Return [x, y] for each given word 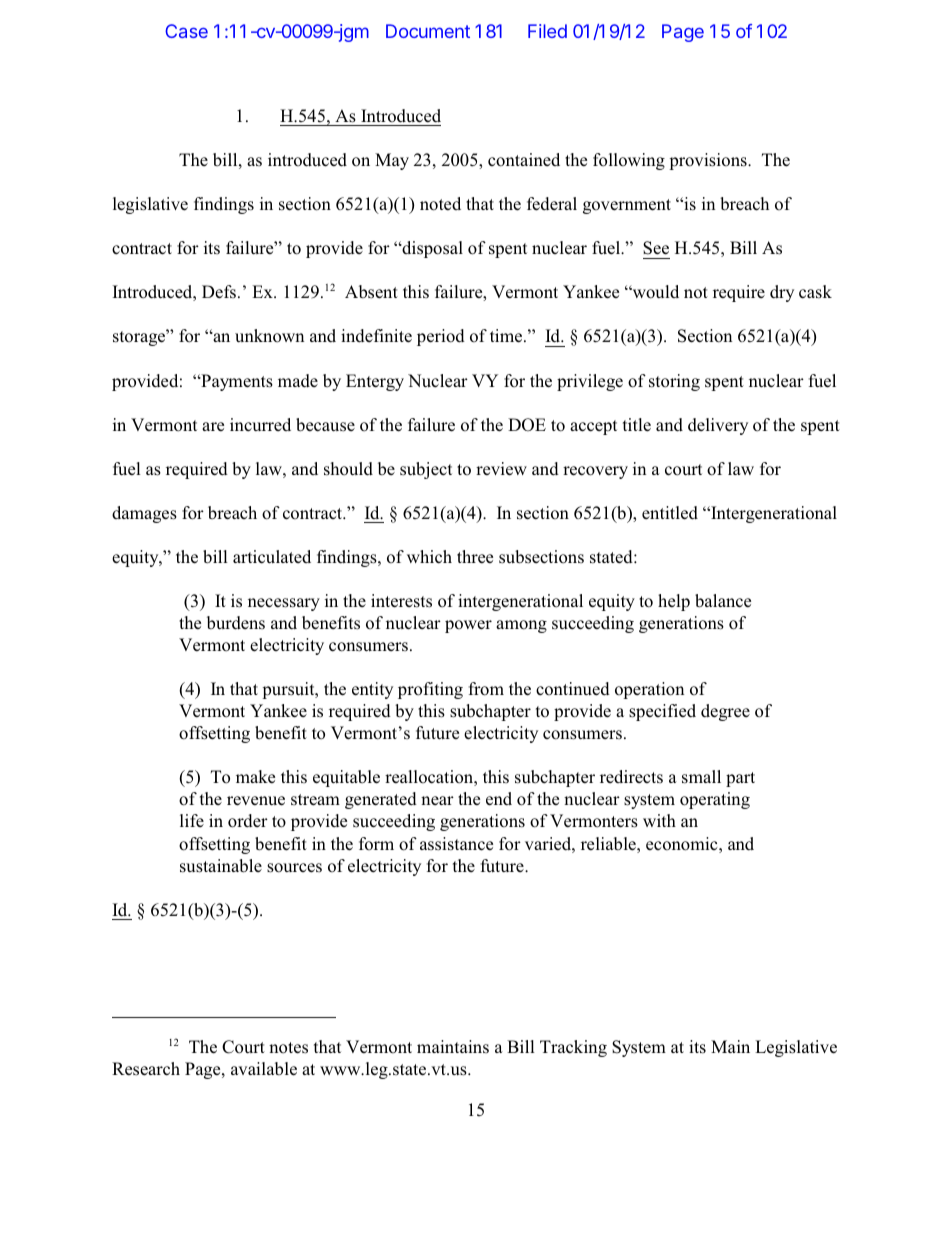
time [507, 336]
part [740, 779]
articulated [272, 557]
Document [428, 31]
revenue [256, 801]
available [264, 1069]
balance [723, 601]
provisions [709, 161]
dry [782, 293]
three [475, 556]
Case [186, 31]
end [499, 799]
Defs [219, 292]
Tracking [573, 1048]
